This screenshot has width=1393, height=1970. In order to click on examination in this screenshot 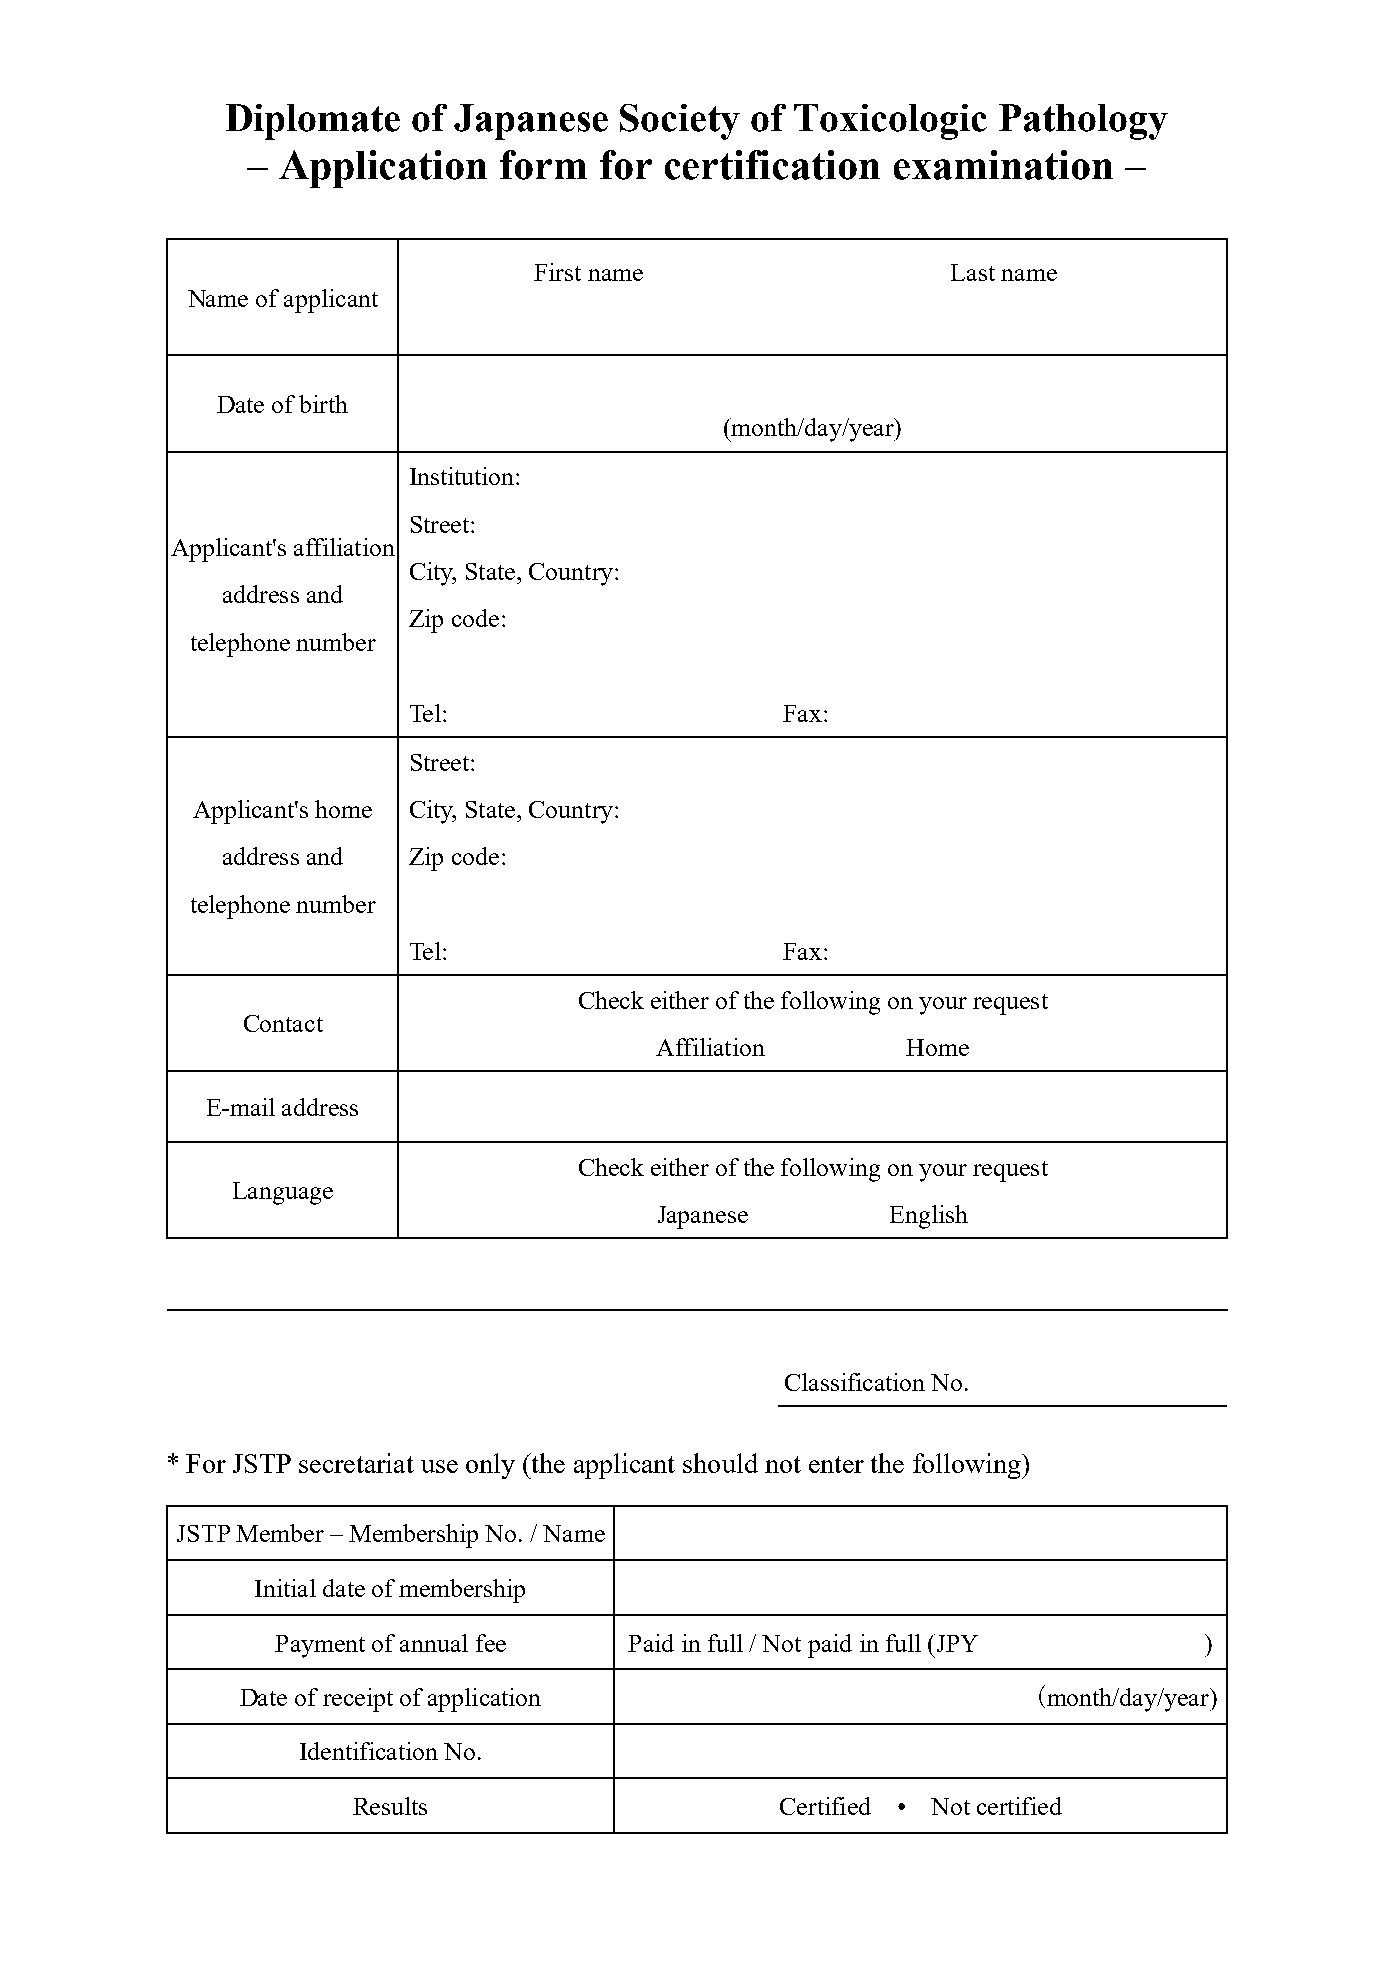, I will do `click(1003, 165)`.
